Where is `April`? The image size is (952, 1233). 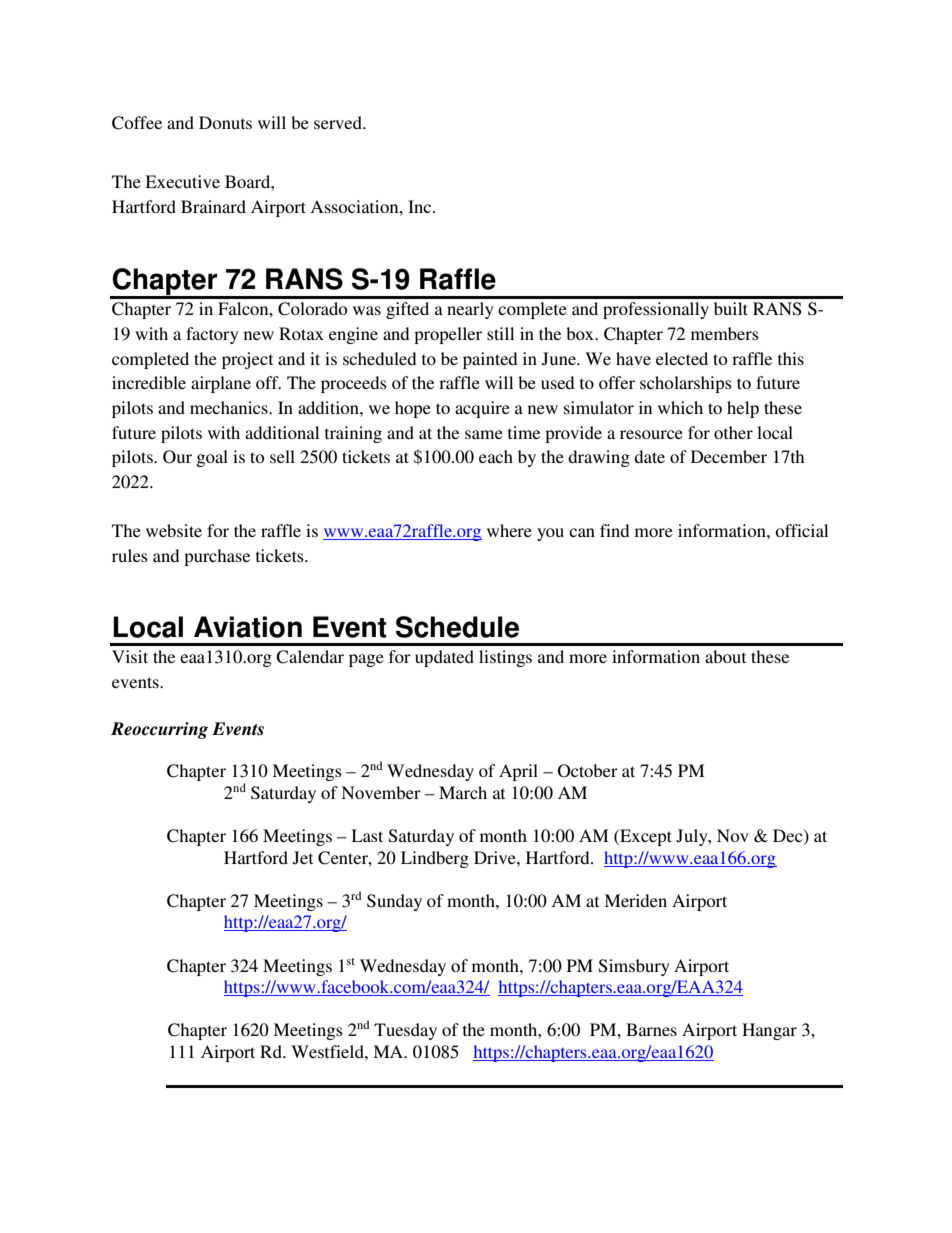
April is located at coordinates (518, 772).
